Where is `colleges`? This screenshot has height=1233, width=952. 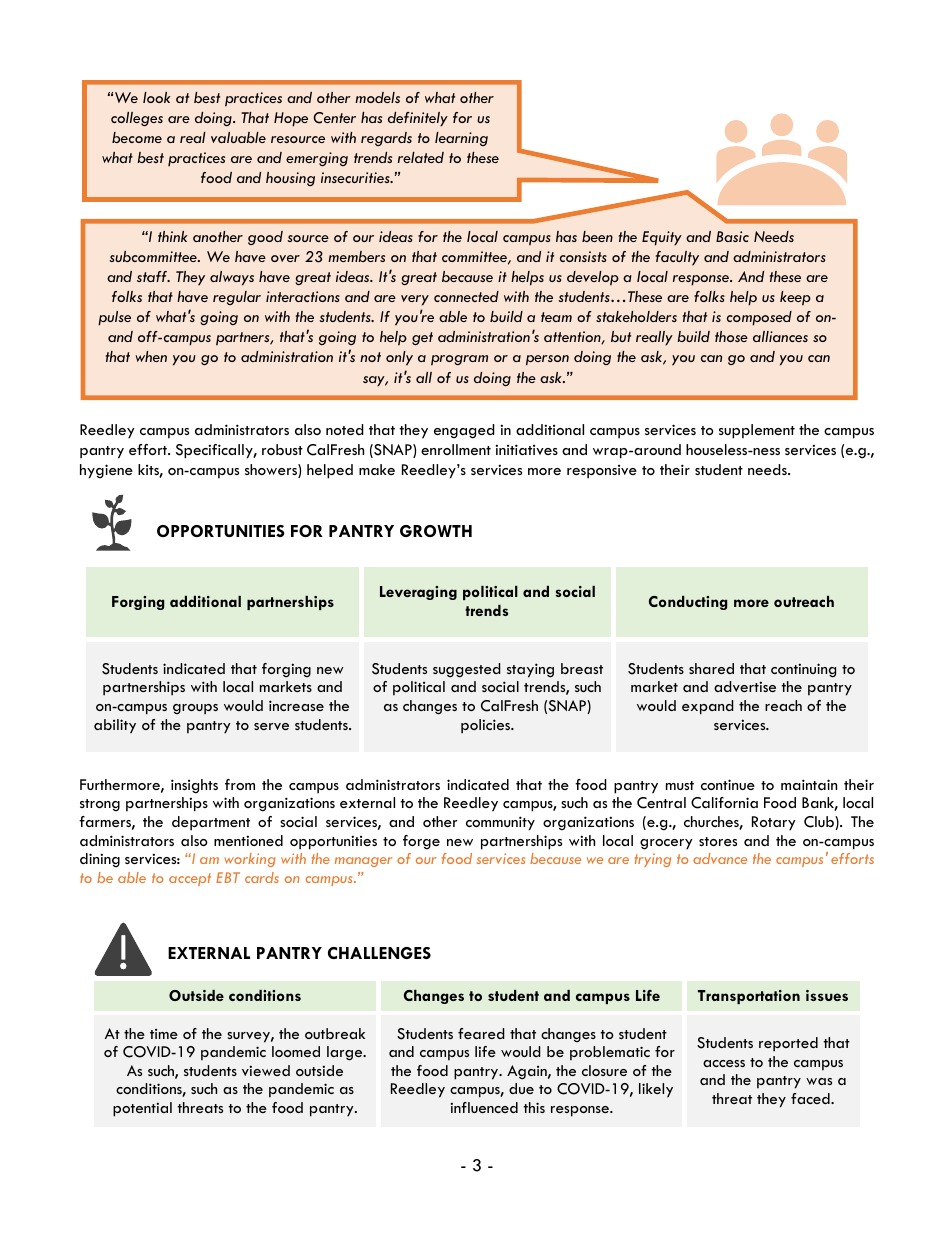 colleges is located at coordinates (137, 119).
